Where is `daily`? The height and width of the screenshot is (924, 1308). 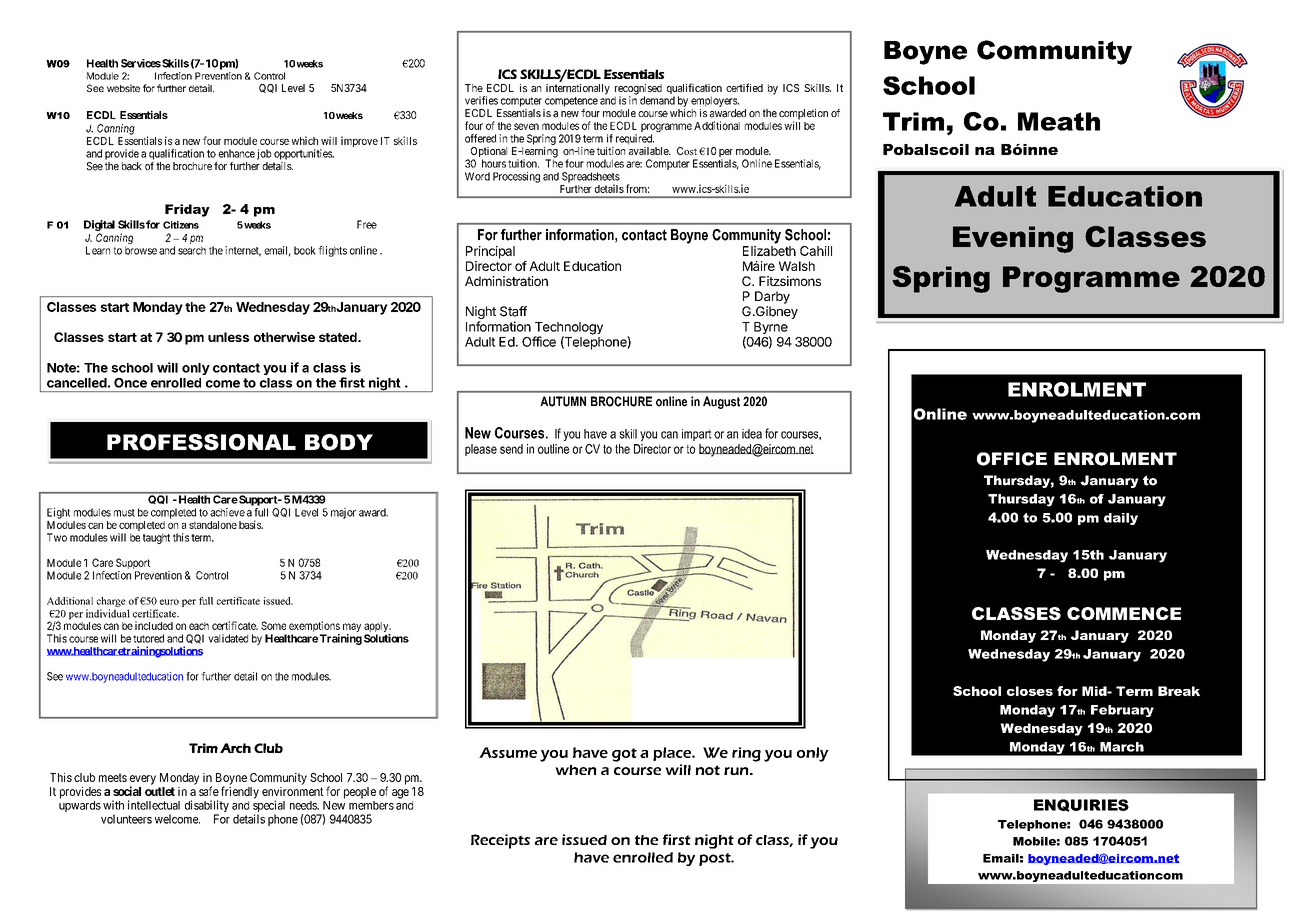
daily is located at coordinates (1121, 519).
